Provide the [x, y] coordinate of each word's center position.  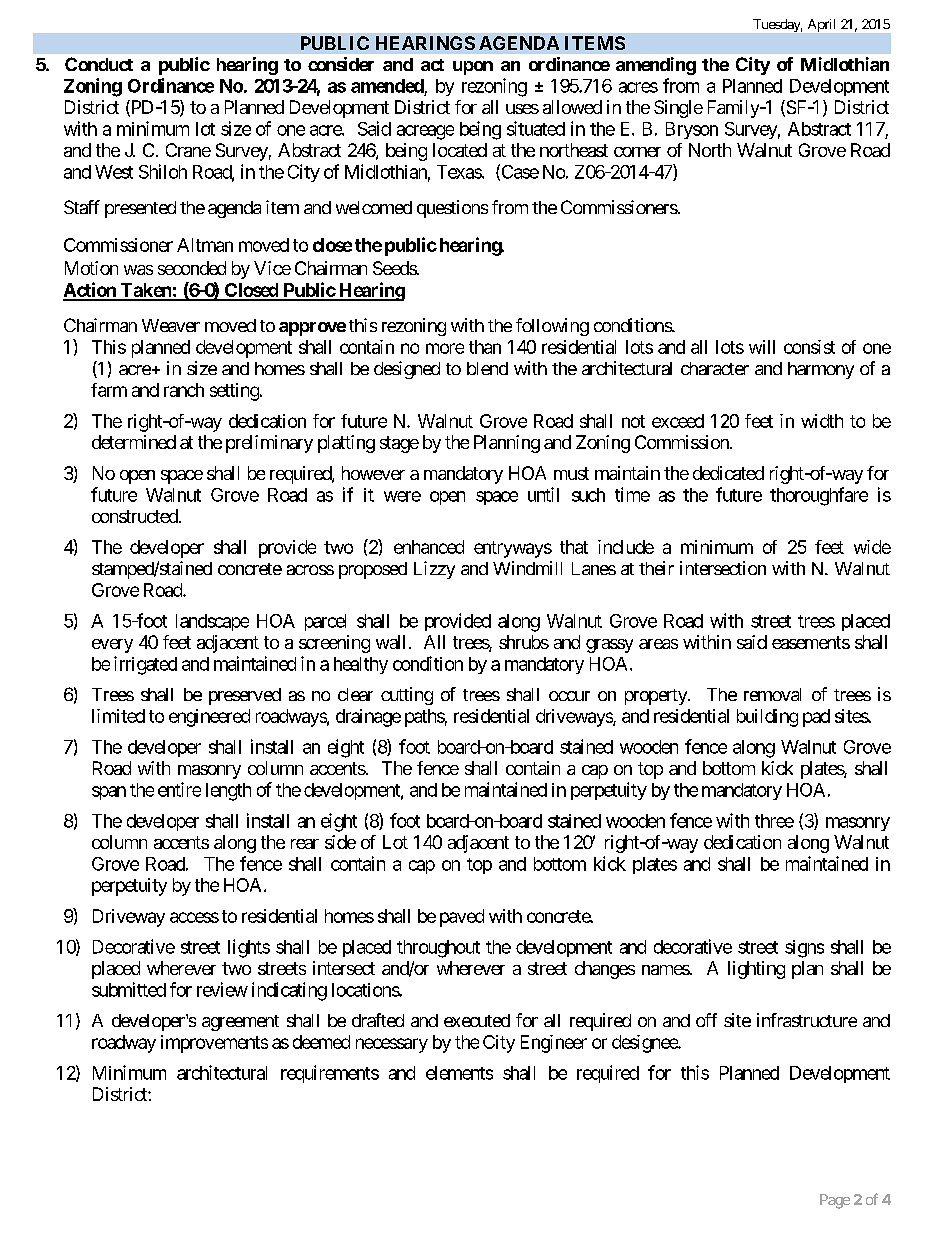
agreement [240, 1023]
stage [399, 444]
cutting [407, 696]
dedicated [728, 473]
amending [656, 66]
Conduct [99, 64]
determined [134, 442]
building [767, 718]
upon [473, 68]
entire [179, 789]
